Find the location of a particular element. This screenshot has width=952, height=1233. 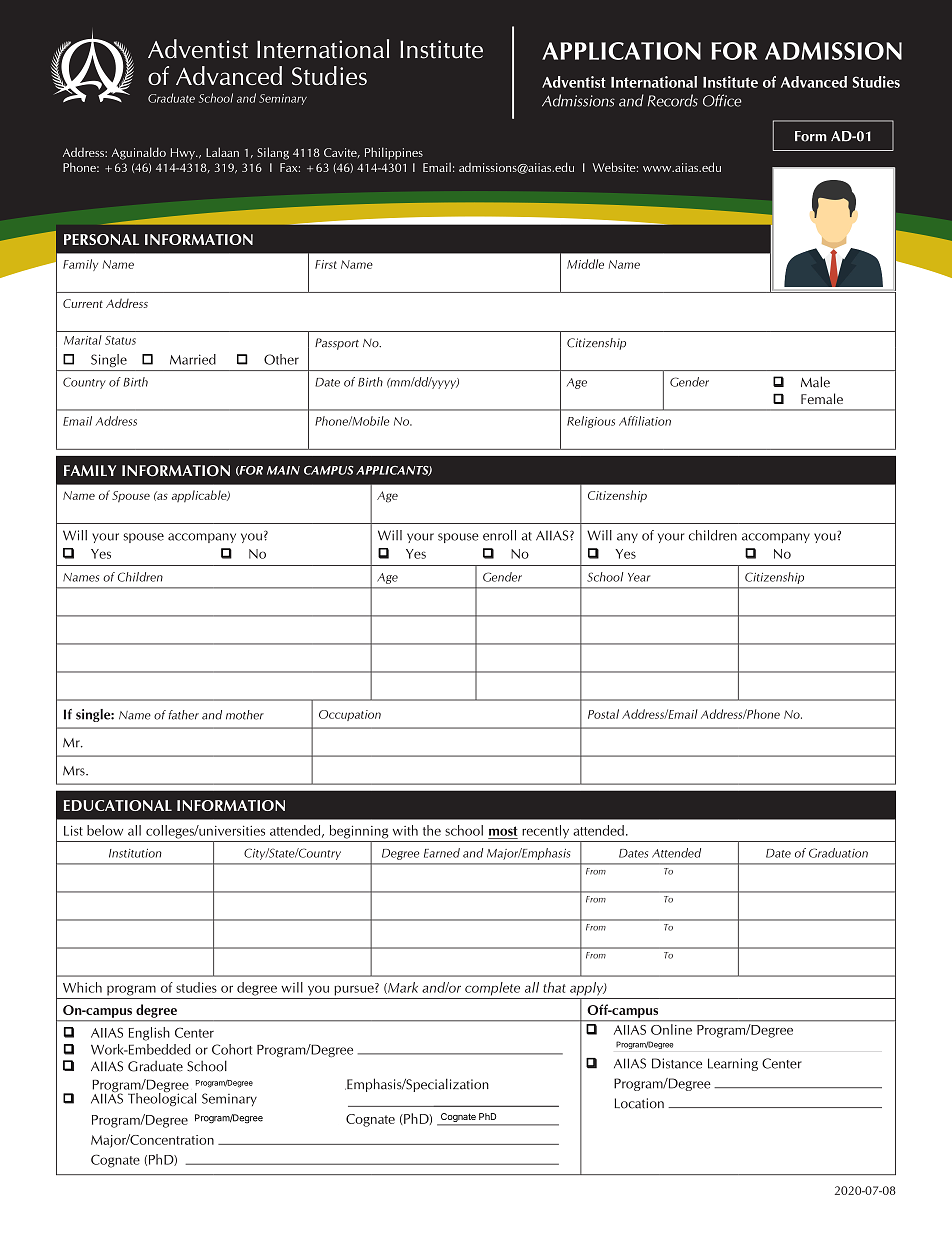

Religious is located at coordinates (591, 422).
